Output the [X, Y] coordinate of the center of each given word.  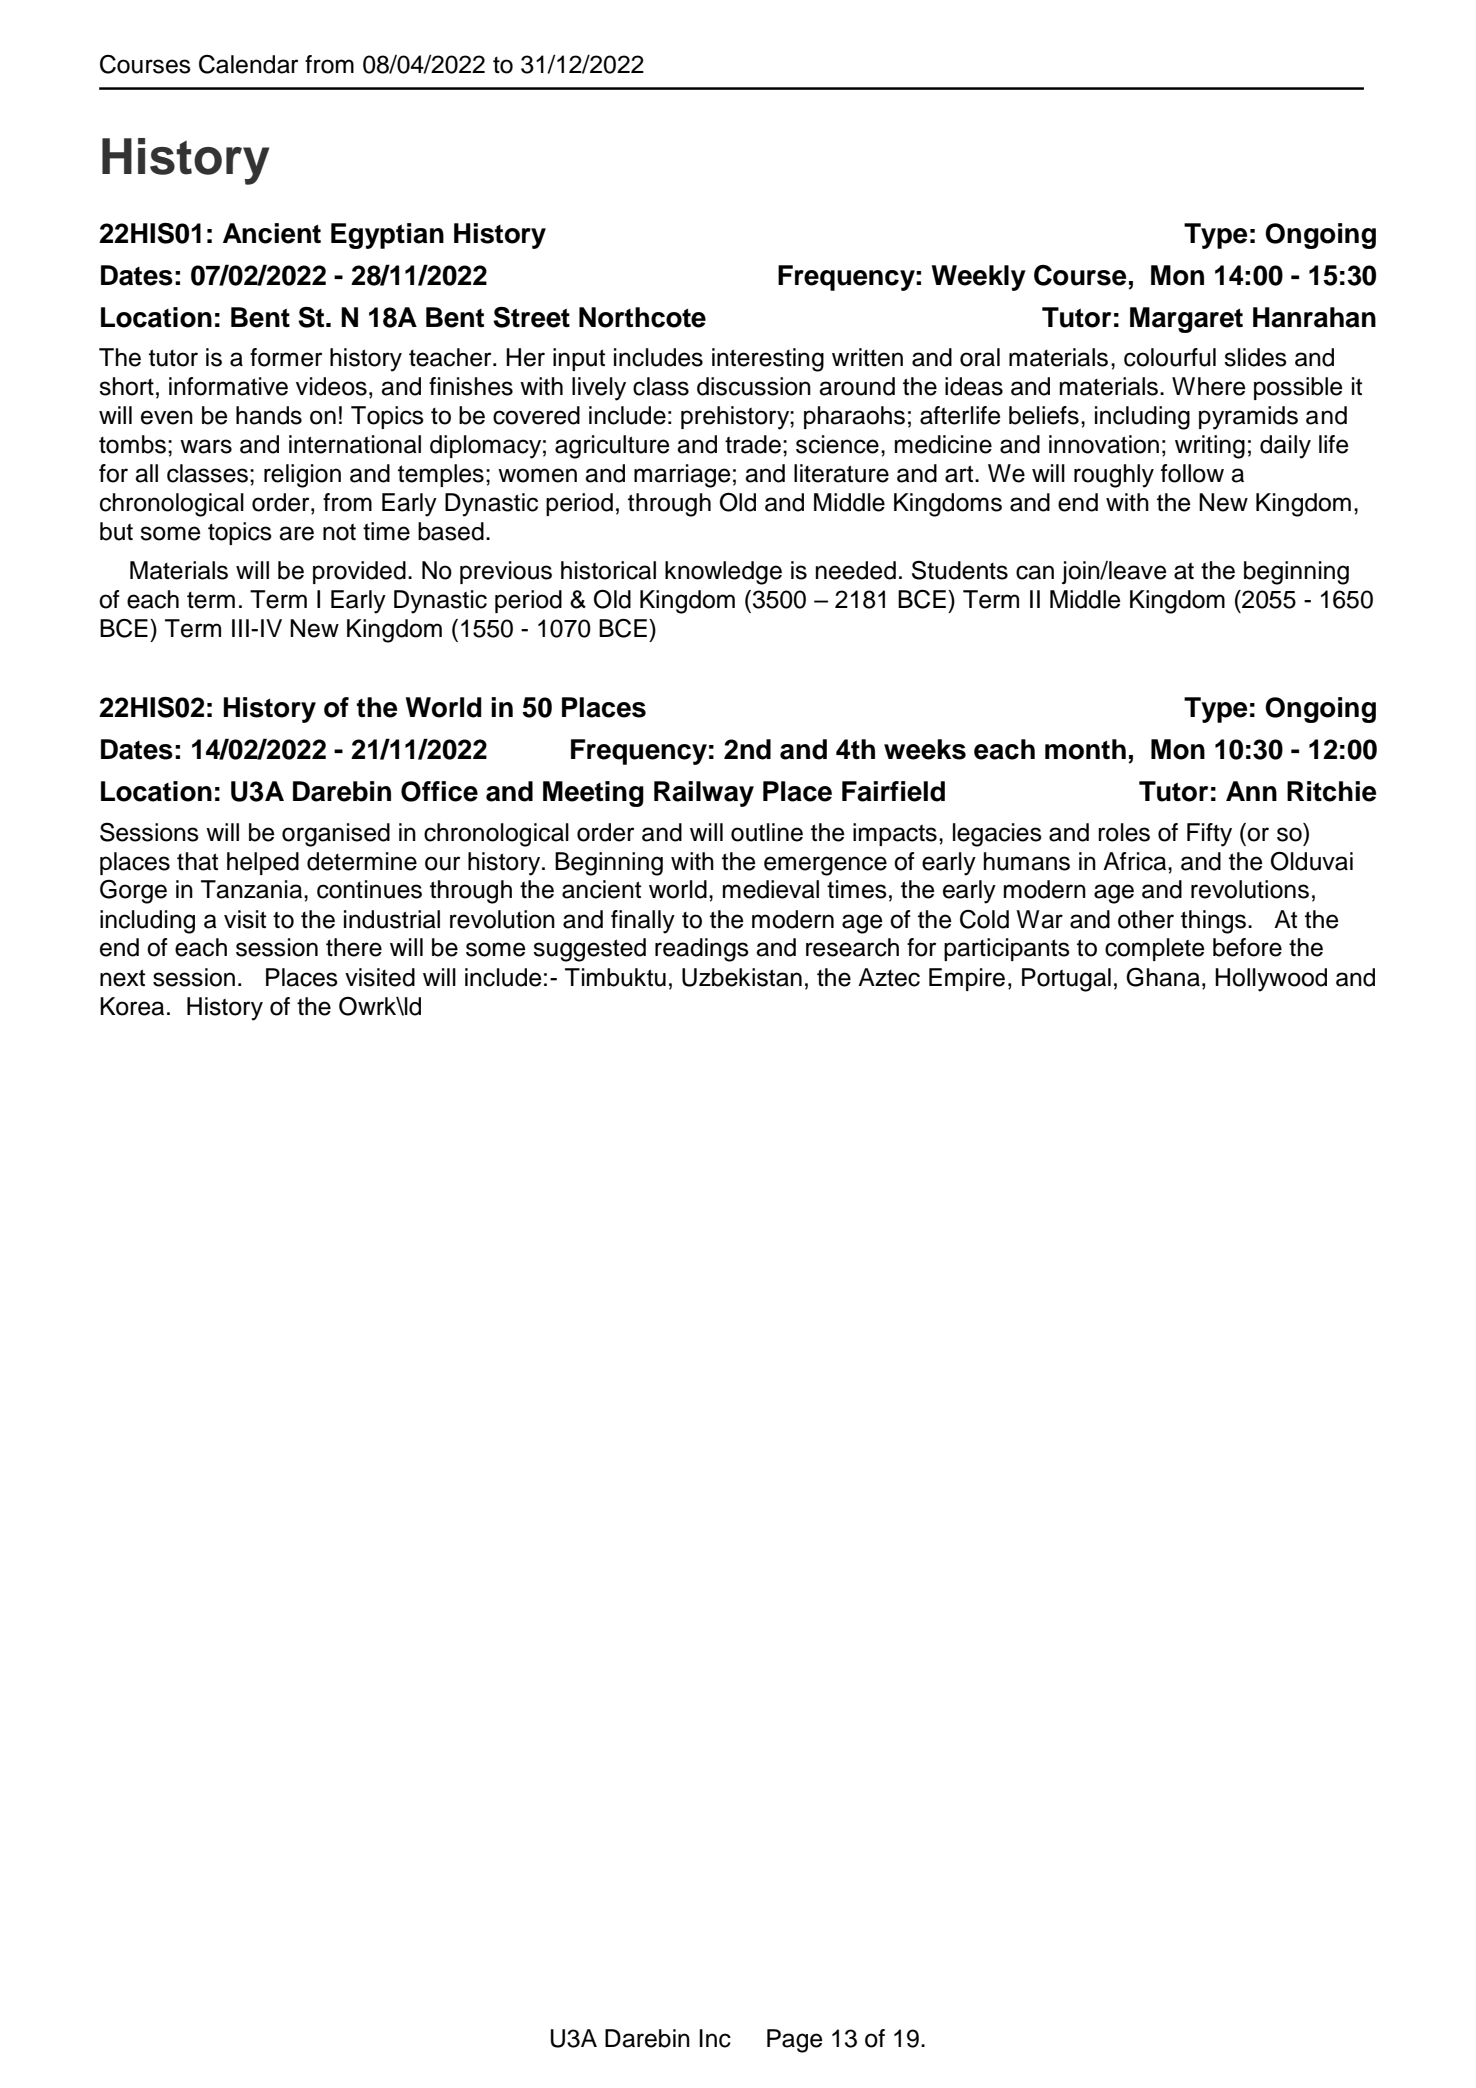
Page [794, 2041]
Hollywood [1271, 980]
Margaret [1186, 320]
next [122, 978]
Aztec [889, 977]
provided [359, 572]
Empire [967, 979]
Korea [132, 1006]
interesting [768, 360]
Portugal [1066, 980]
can [1035, 572]
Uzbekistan [742, 977]
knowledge [723, 573]
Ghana [1163, 977]
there [354, 947]
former [286, 357]
